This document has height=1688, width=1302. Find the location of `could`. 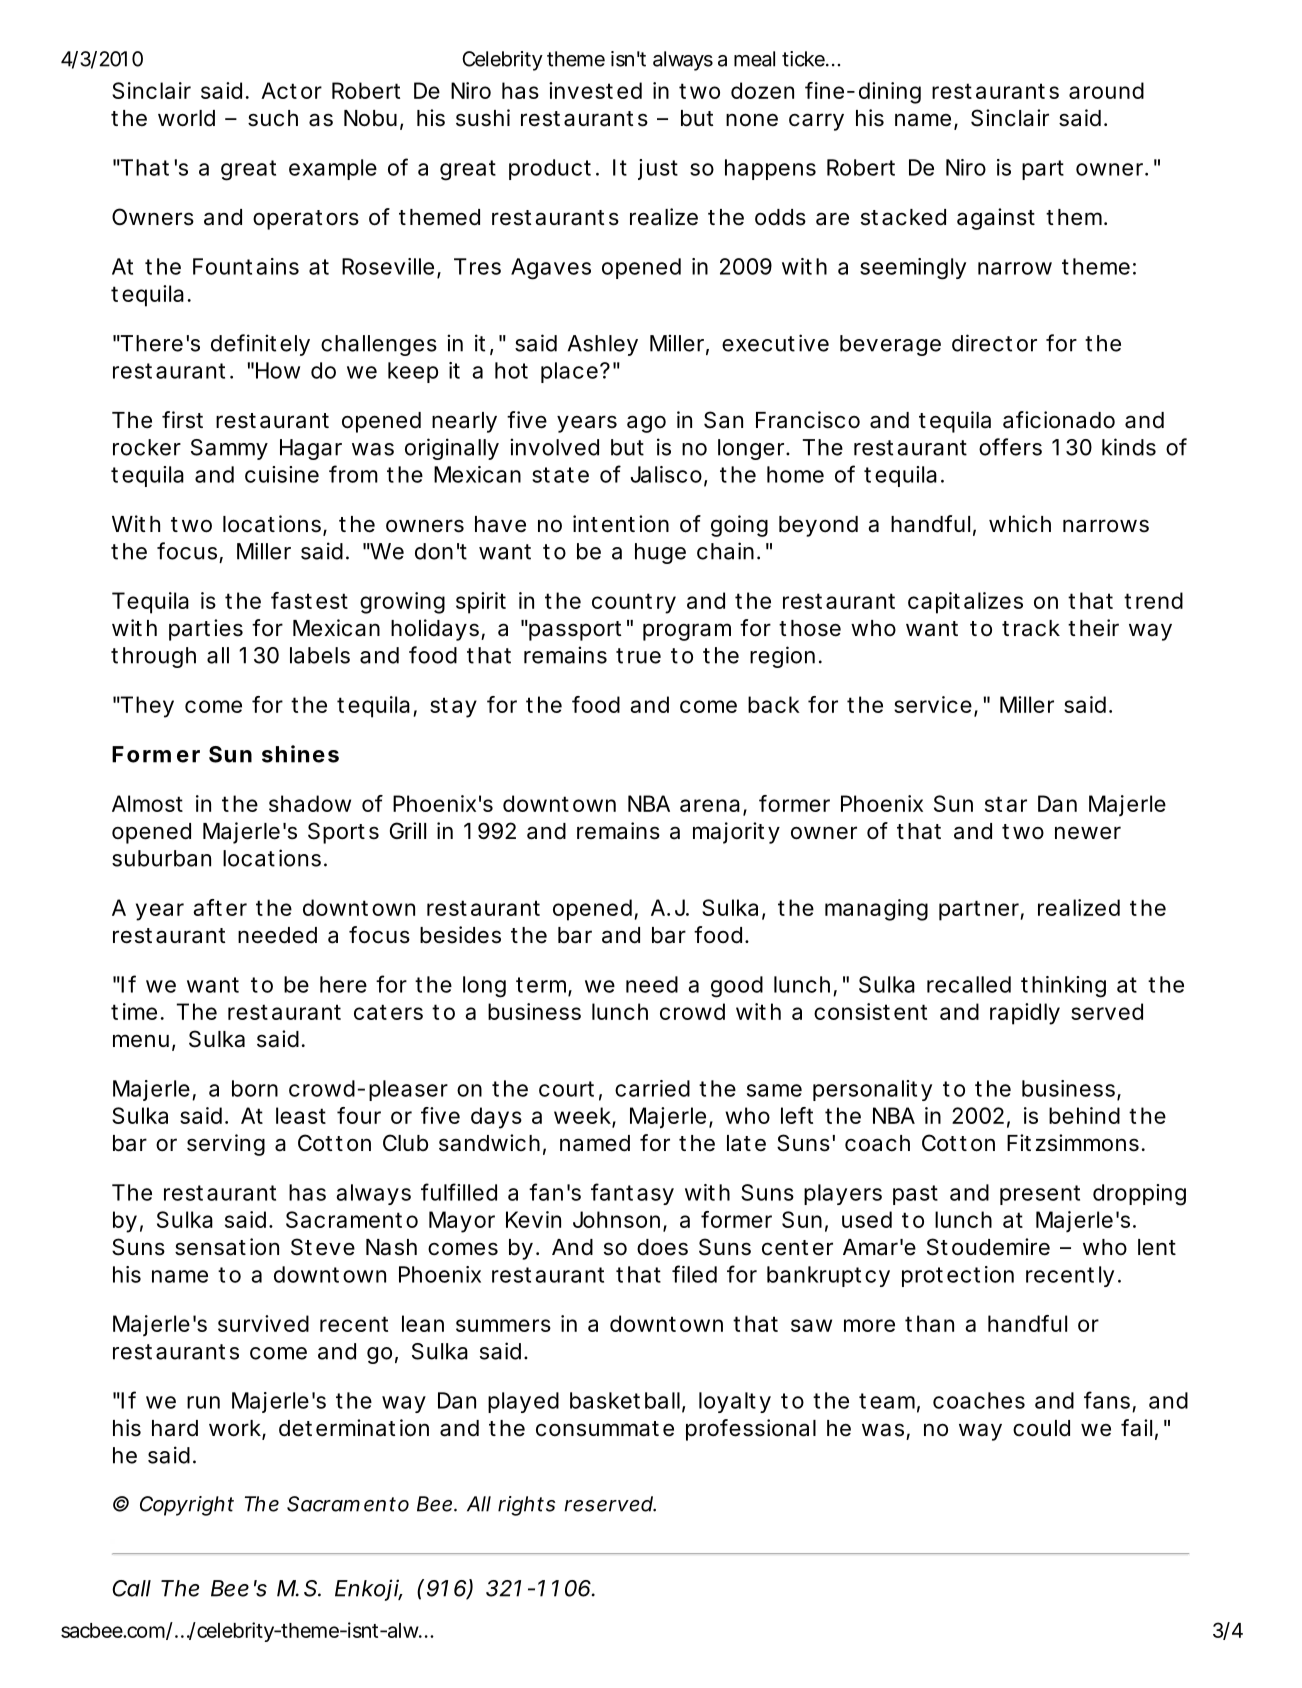

could is located at coordinates (1041, 1428).
